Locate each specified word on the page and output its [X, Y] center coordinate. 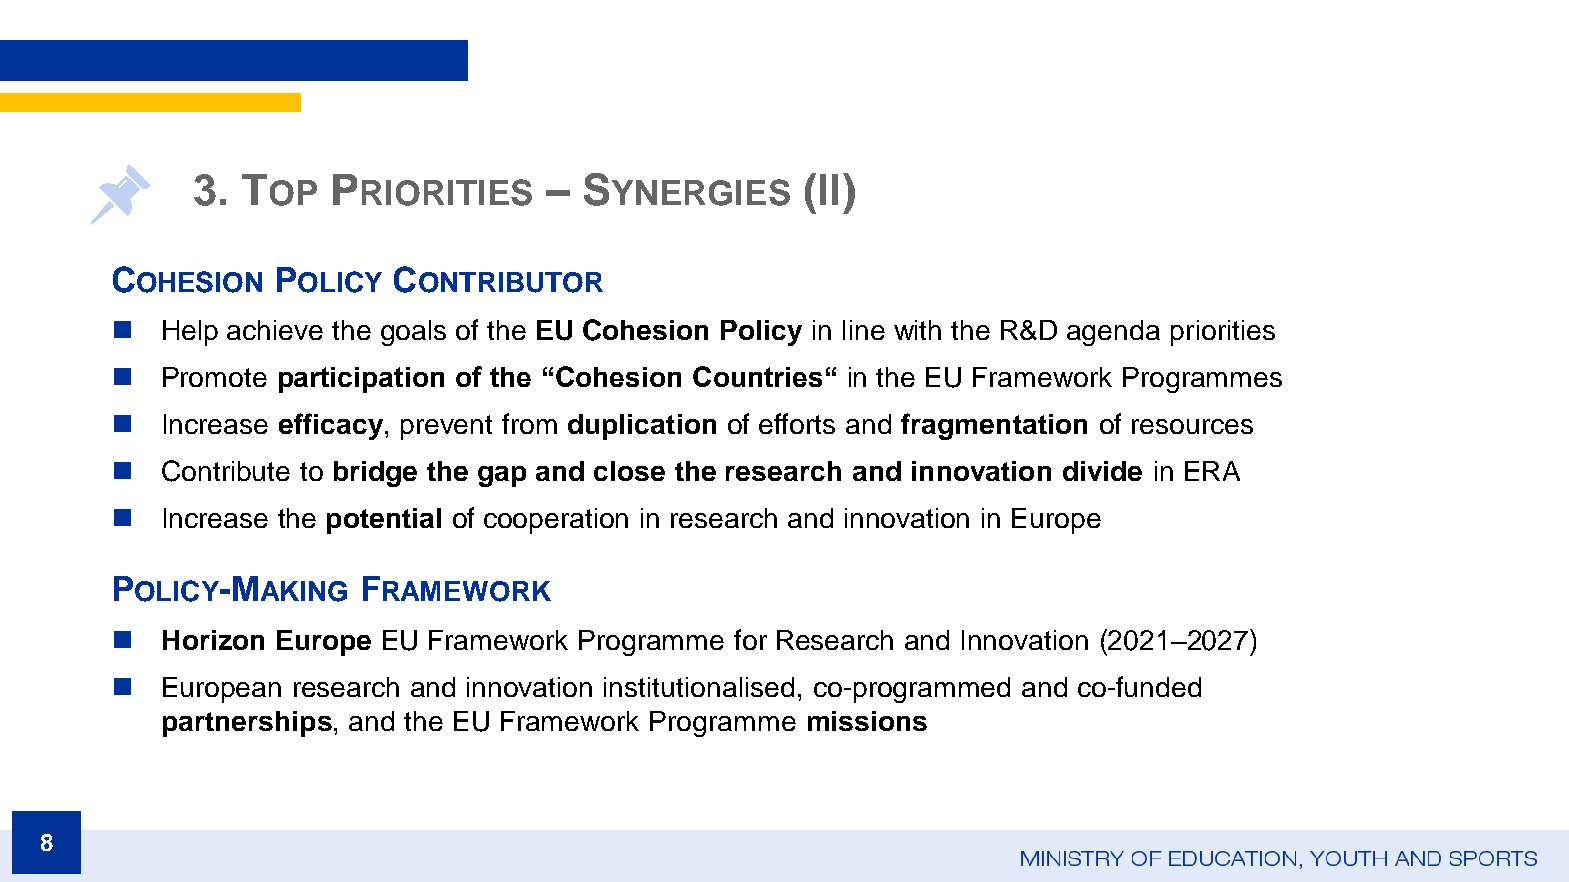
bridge [375, 474]
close [629, 471]
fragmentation [994, 426]
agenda [1113, 333]
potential [384, 521]
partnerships [247, 724]
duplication [642, 427]
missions [867, 721]
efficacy [331, 426]
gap [502, 476]
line [864, 330]
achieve [275, 330]
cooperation [556, 521]
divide [1102, 471]
